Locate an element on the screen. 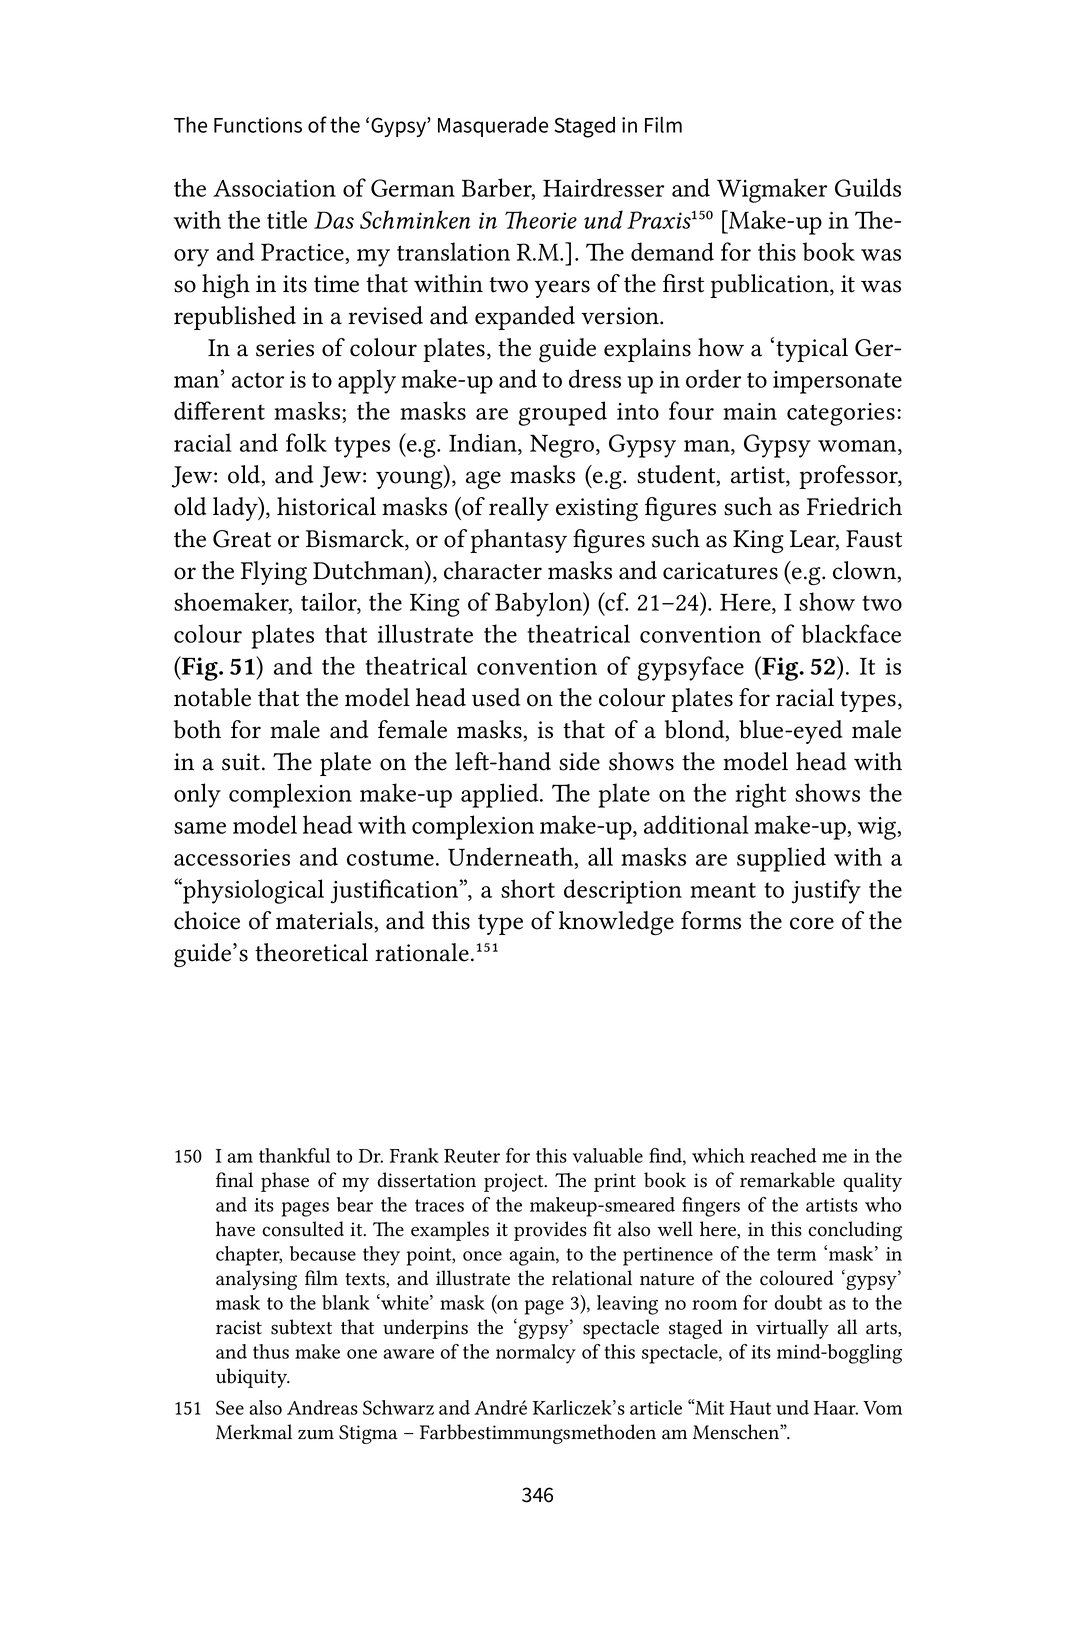 The image size is (1076, 1632). notable is located at coordinates (212, 697).
